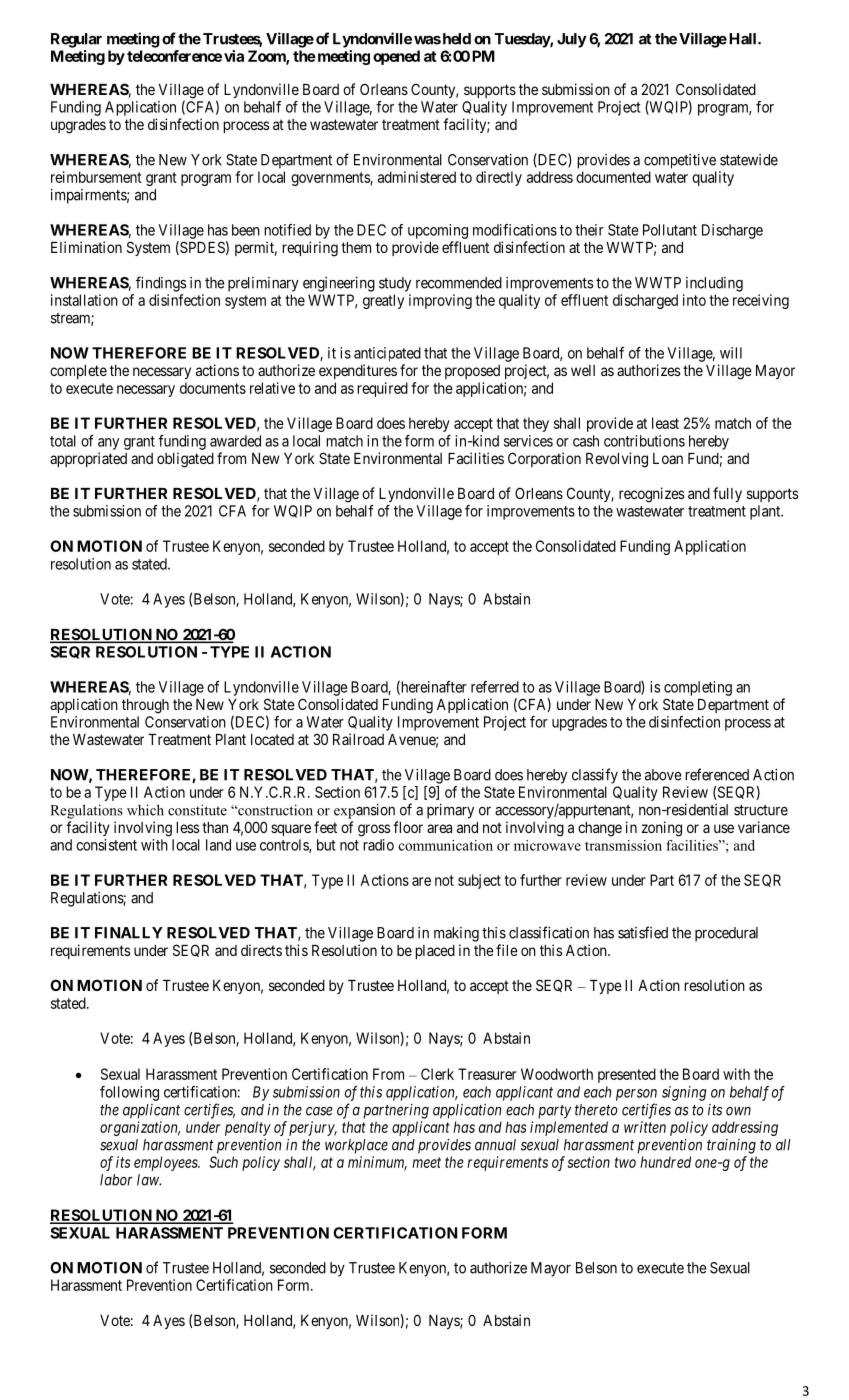 The image size is (849, 1400). Describe the element at coordinates (167, 1163) in the screenshot. I see `employees` at that location.
